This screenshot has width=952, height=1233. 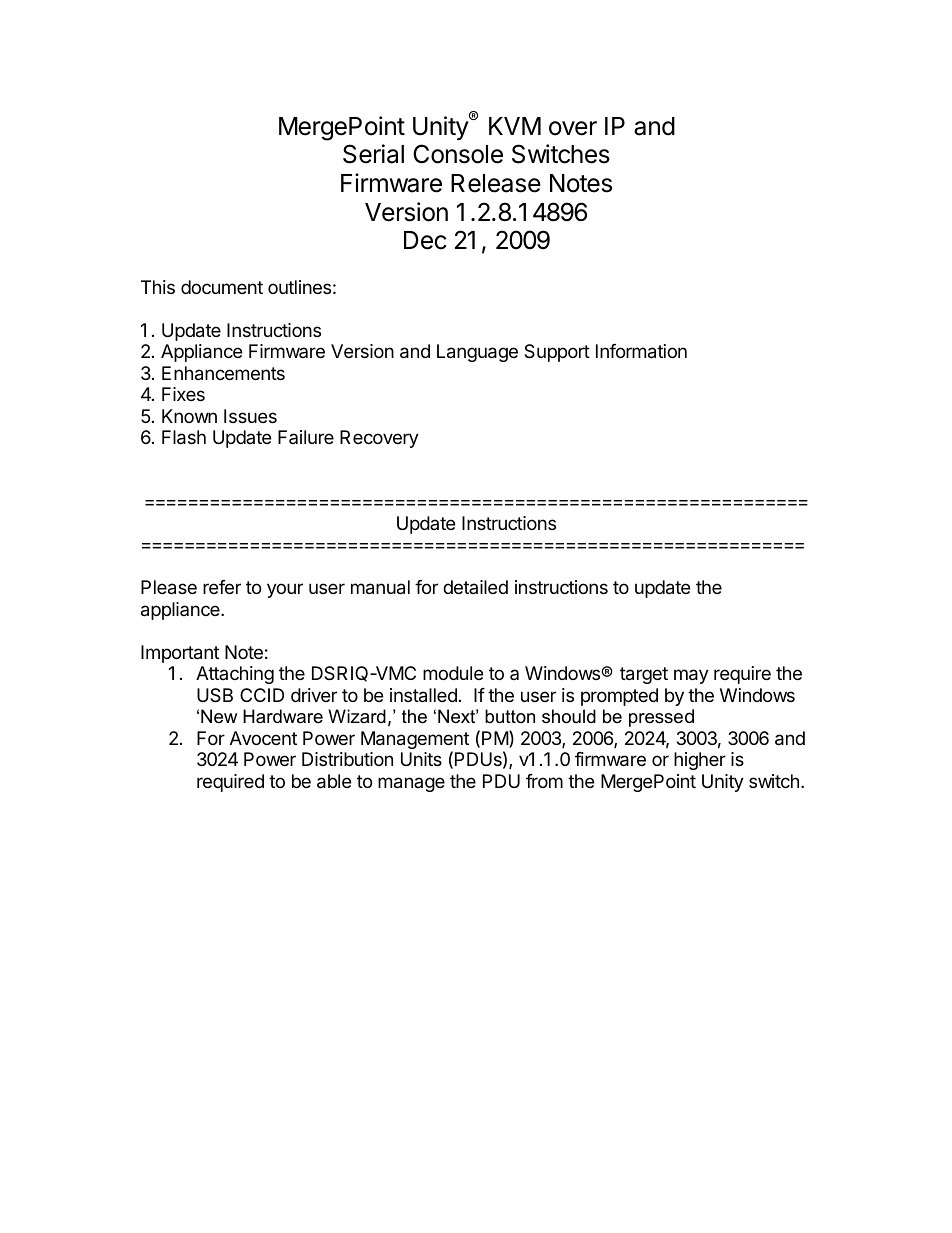 I want to click on Support, so click(x=557, y=353).
